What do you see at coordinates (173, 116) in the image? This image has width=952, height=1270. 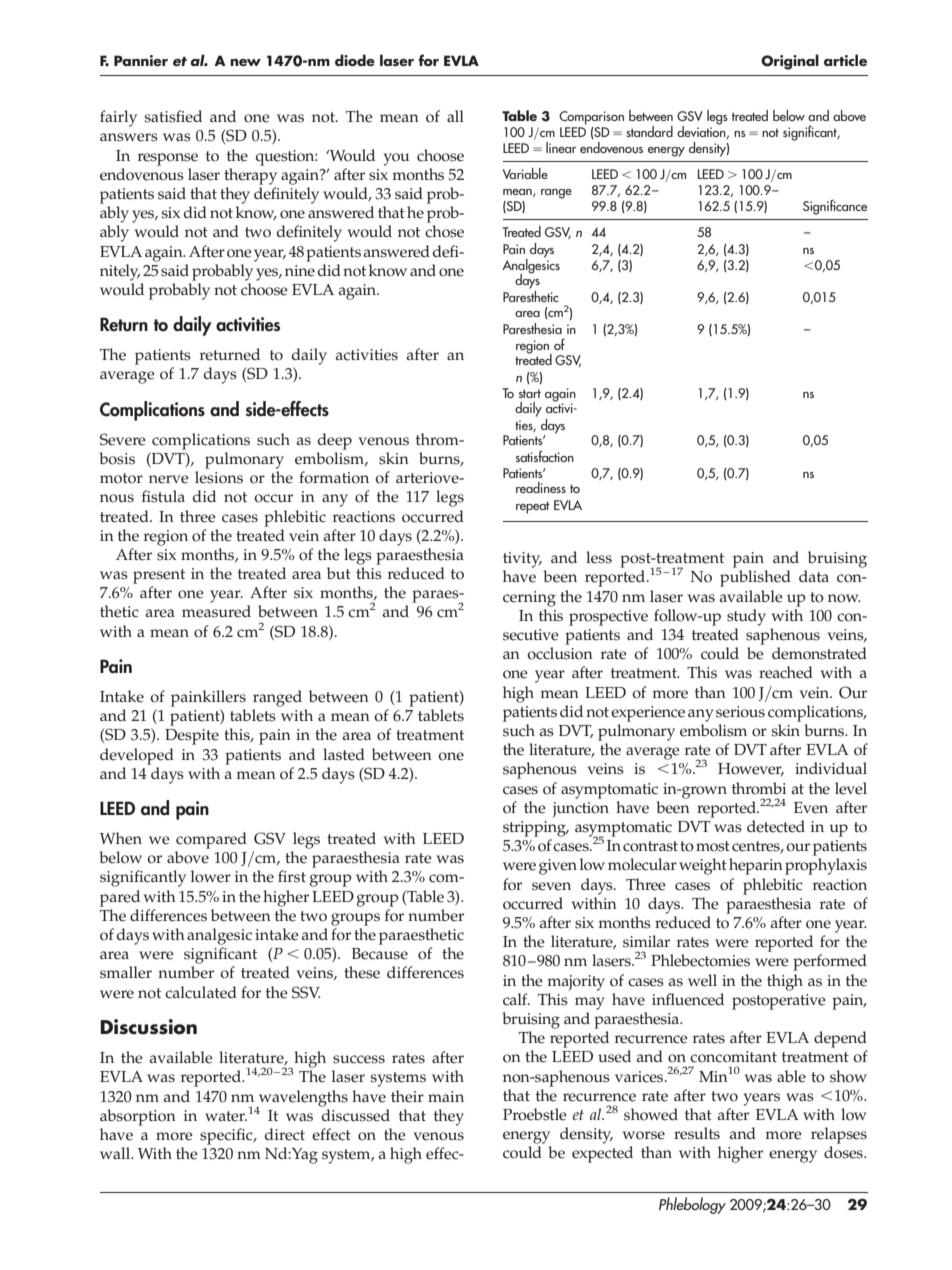 I see `satisfied` at bounding box center [173, 116].
